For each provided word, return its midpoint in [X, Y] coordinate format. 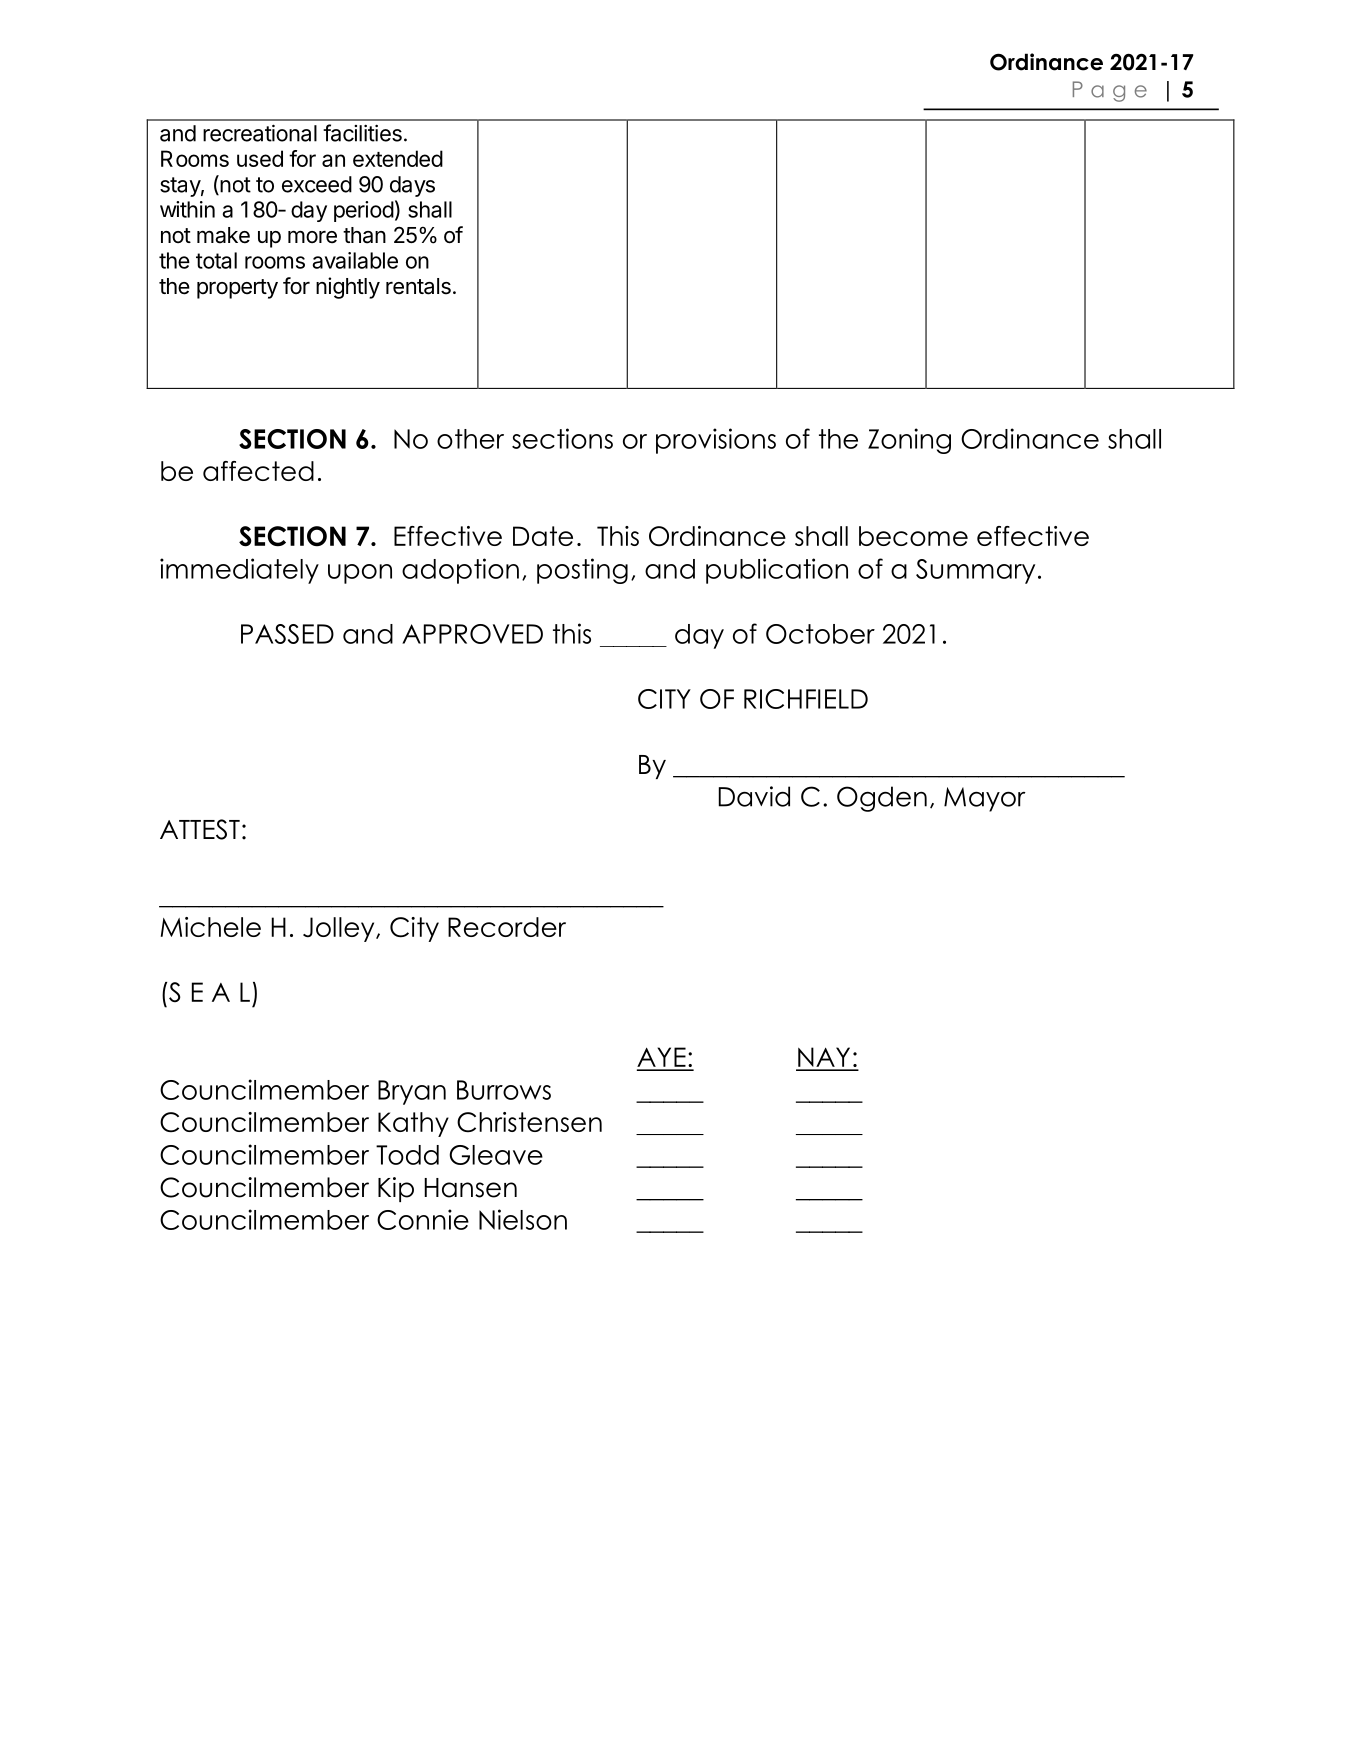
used [260, 158]
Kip [396, 1189]
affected [258, 471]
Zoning [909, 441]
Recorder [507, 927]
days [412, 186]
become [913, 536]
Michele [211, 927]
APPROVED [472, 634]
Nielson [523, 1219]
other [470, 439]
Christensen [529, 1122]
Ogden [882, 799]
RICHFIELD [806, 699]
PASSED [287, 634]
